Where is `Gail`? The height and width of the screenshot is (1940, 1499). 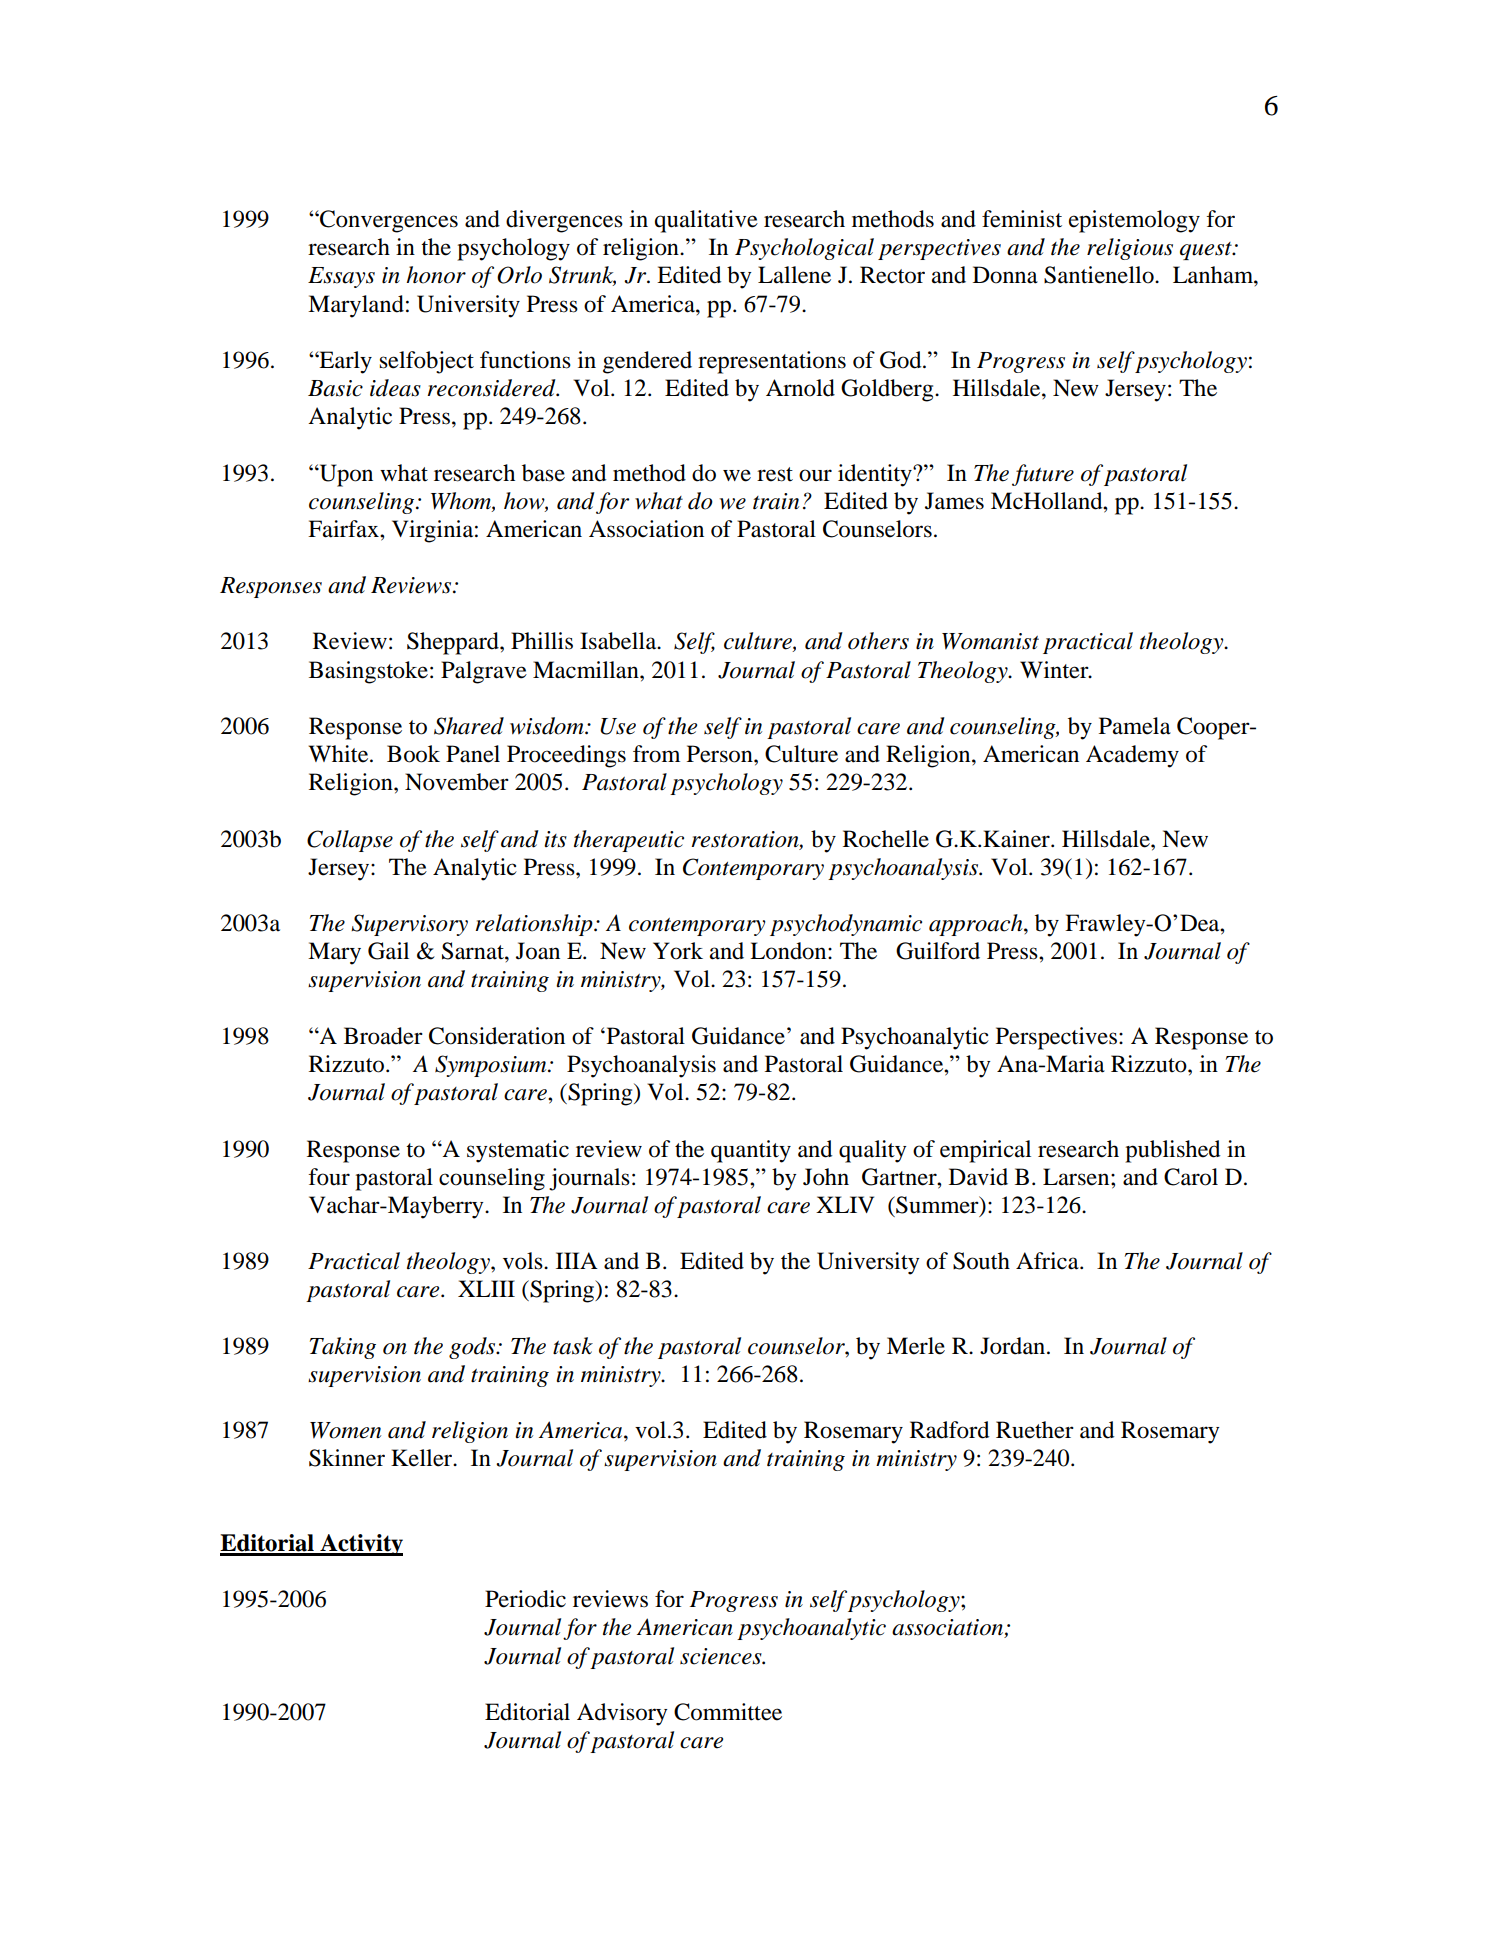 Gail is located at coordinates (388, 951).
